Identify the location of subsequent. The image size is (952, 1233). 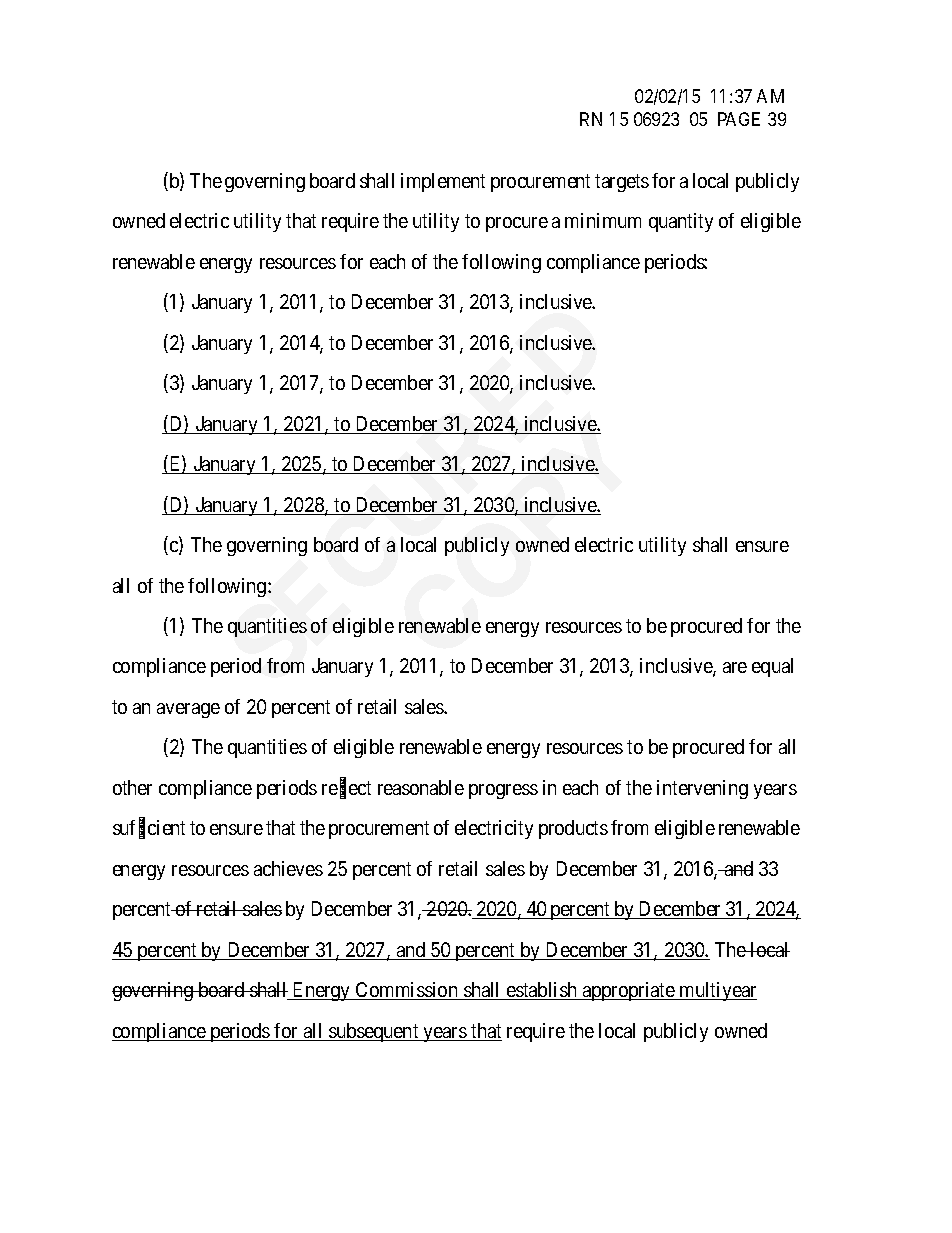
(374, 1032).
